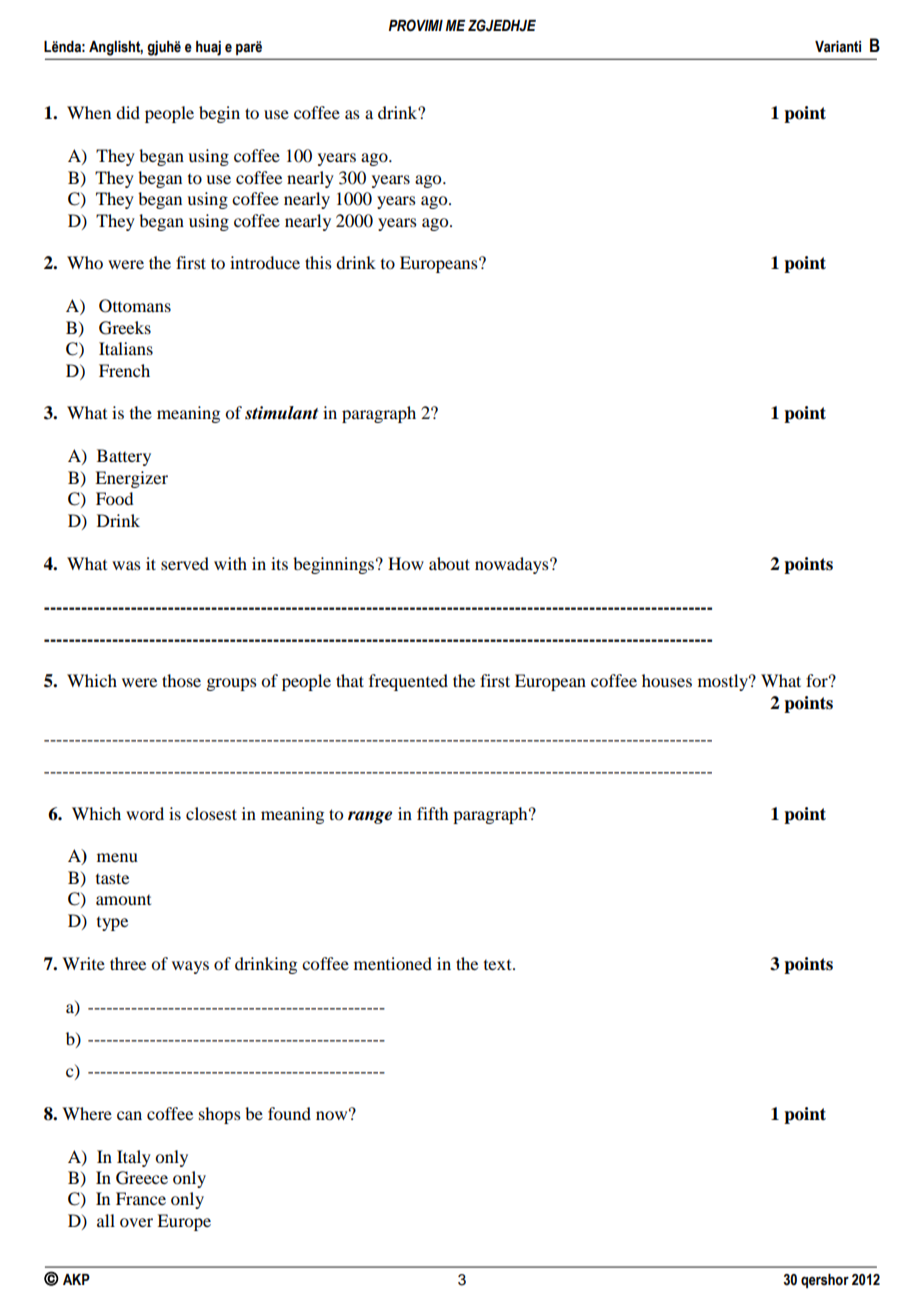 Image resolution: width=924 pixels, height=1308 pixels. I want to click on this, so click(318, 262).
